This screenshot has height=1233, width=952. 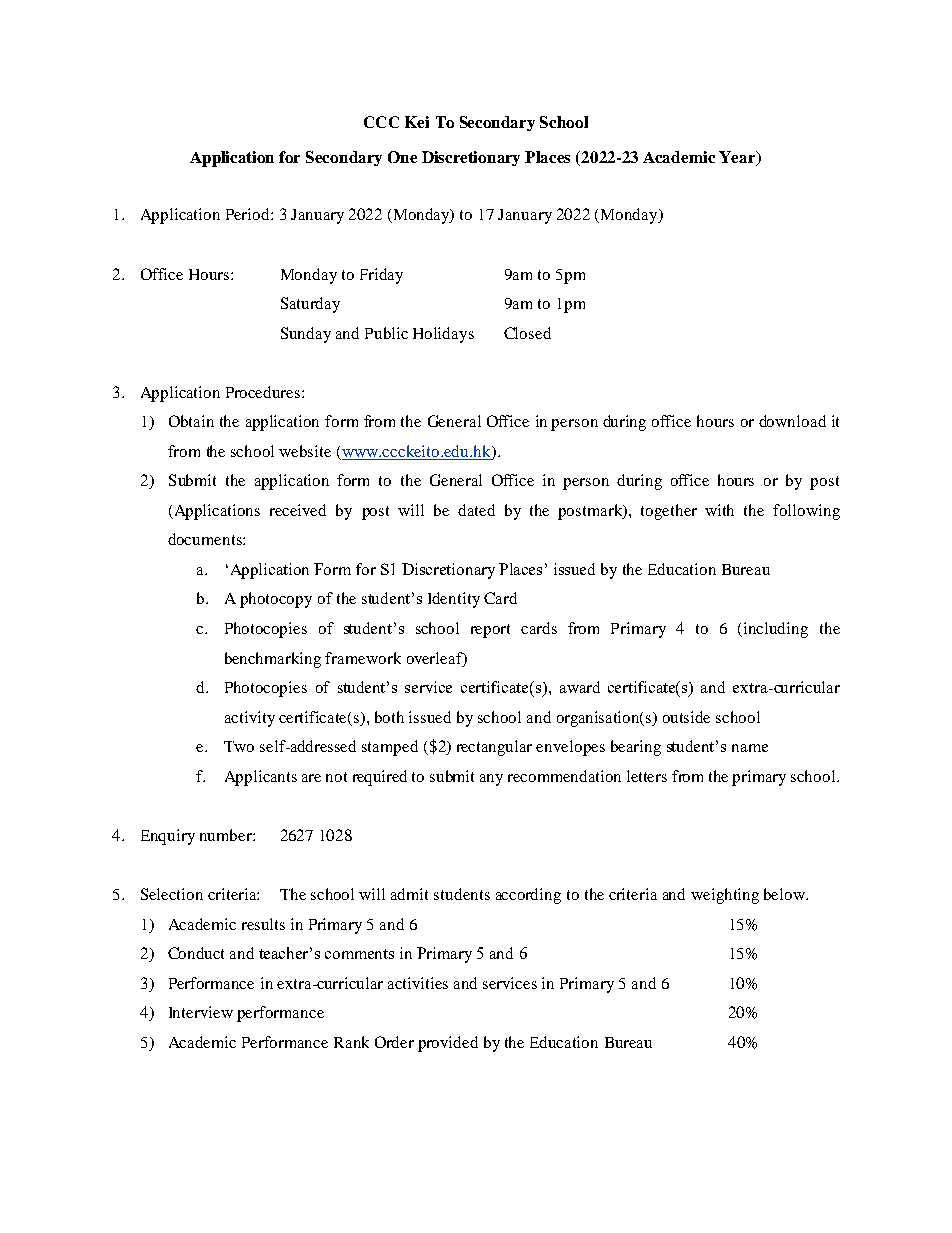 I want to click on Period, so click(x=249, y=214).
